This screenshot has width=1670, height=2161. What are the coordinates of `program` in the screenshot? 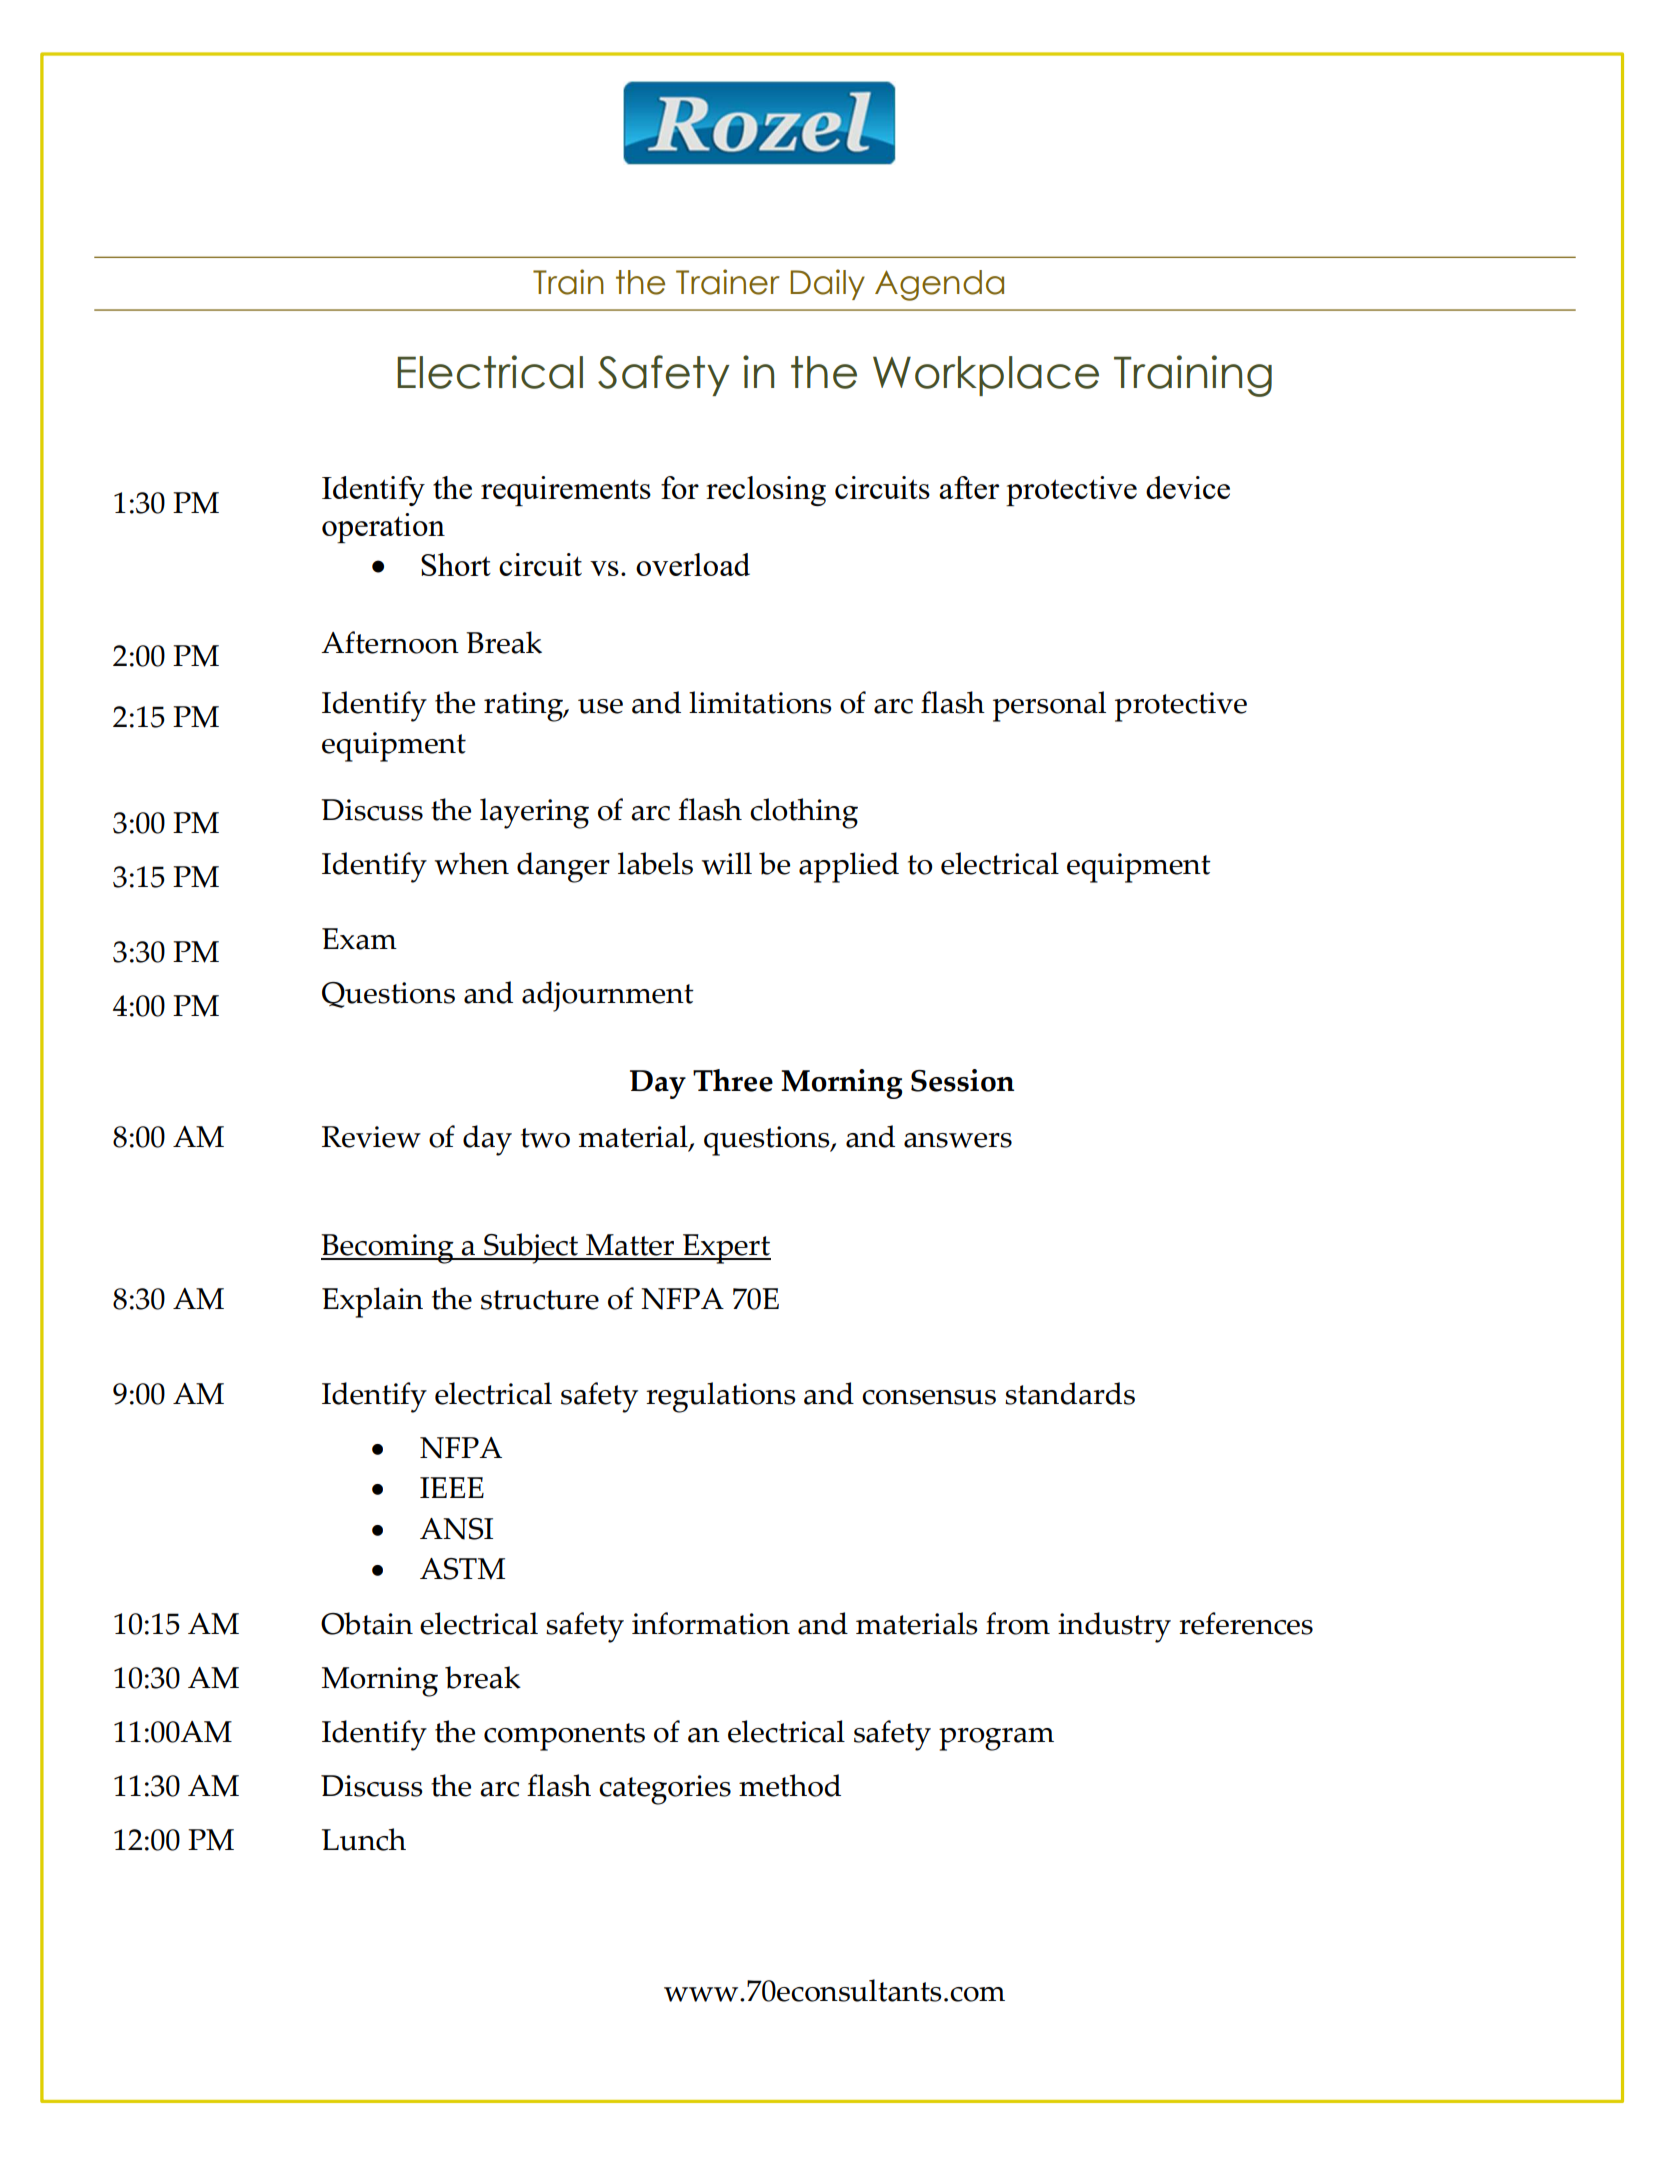 It's located at (996, 1739).
